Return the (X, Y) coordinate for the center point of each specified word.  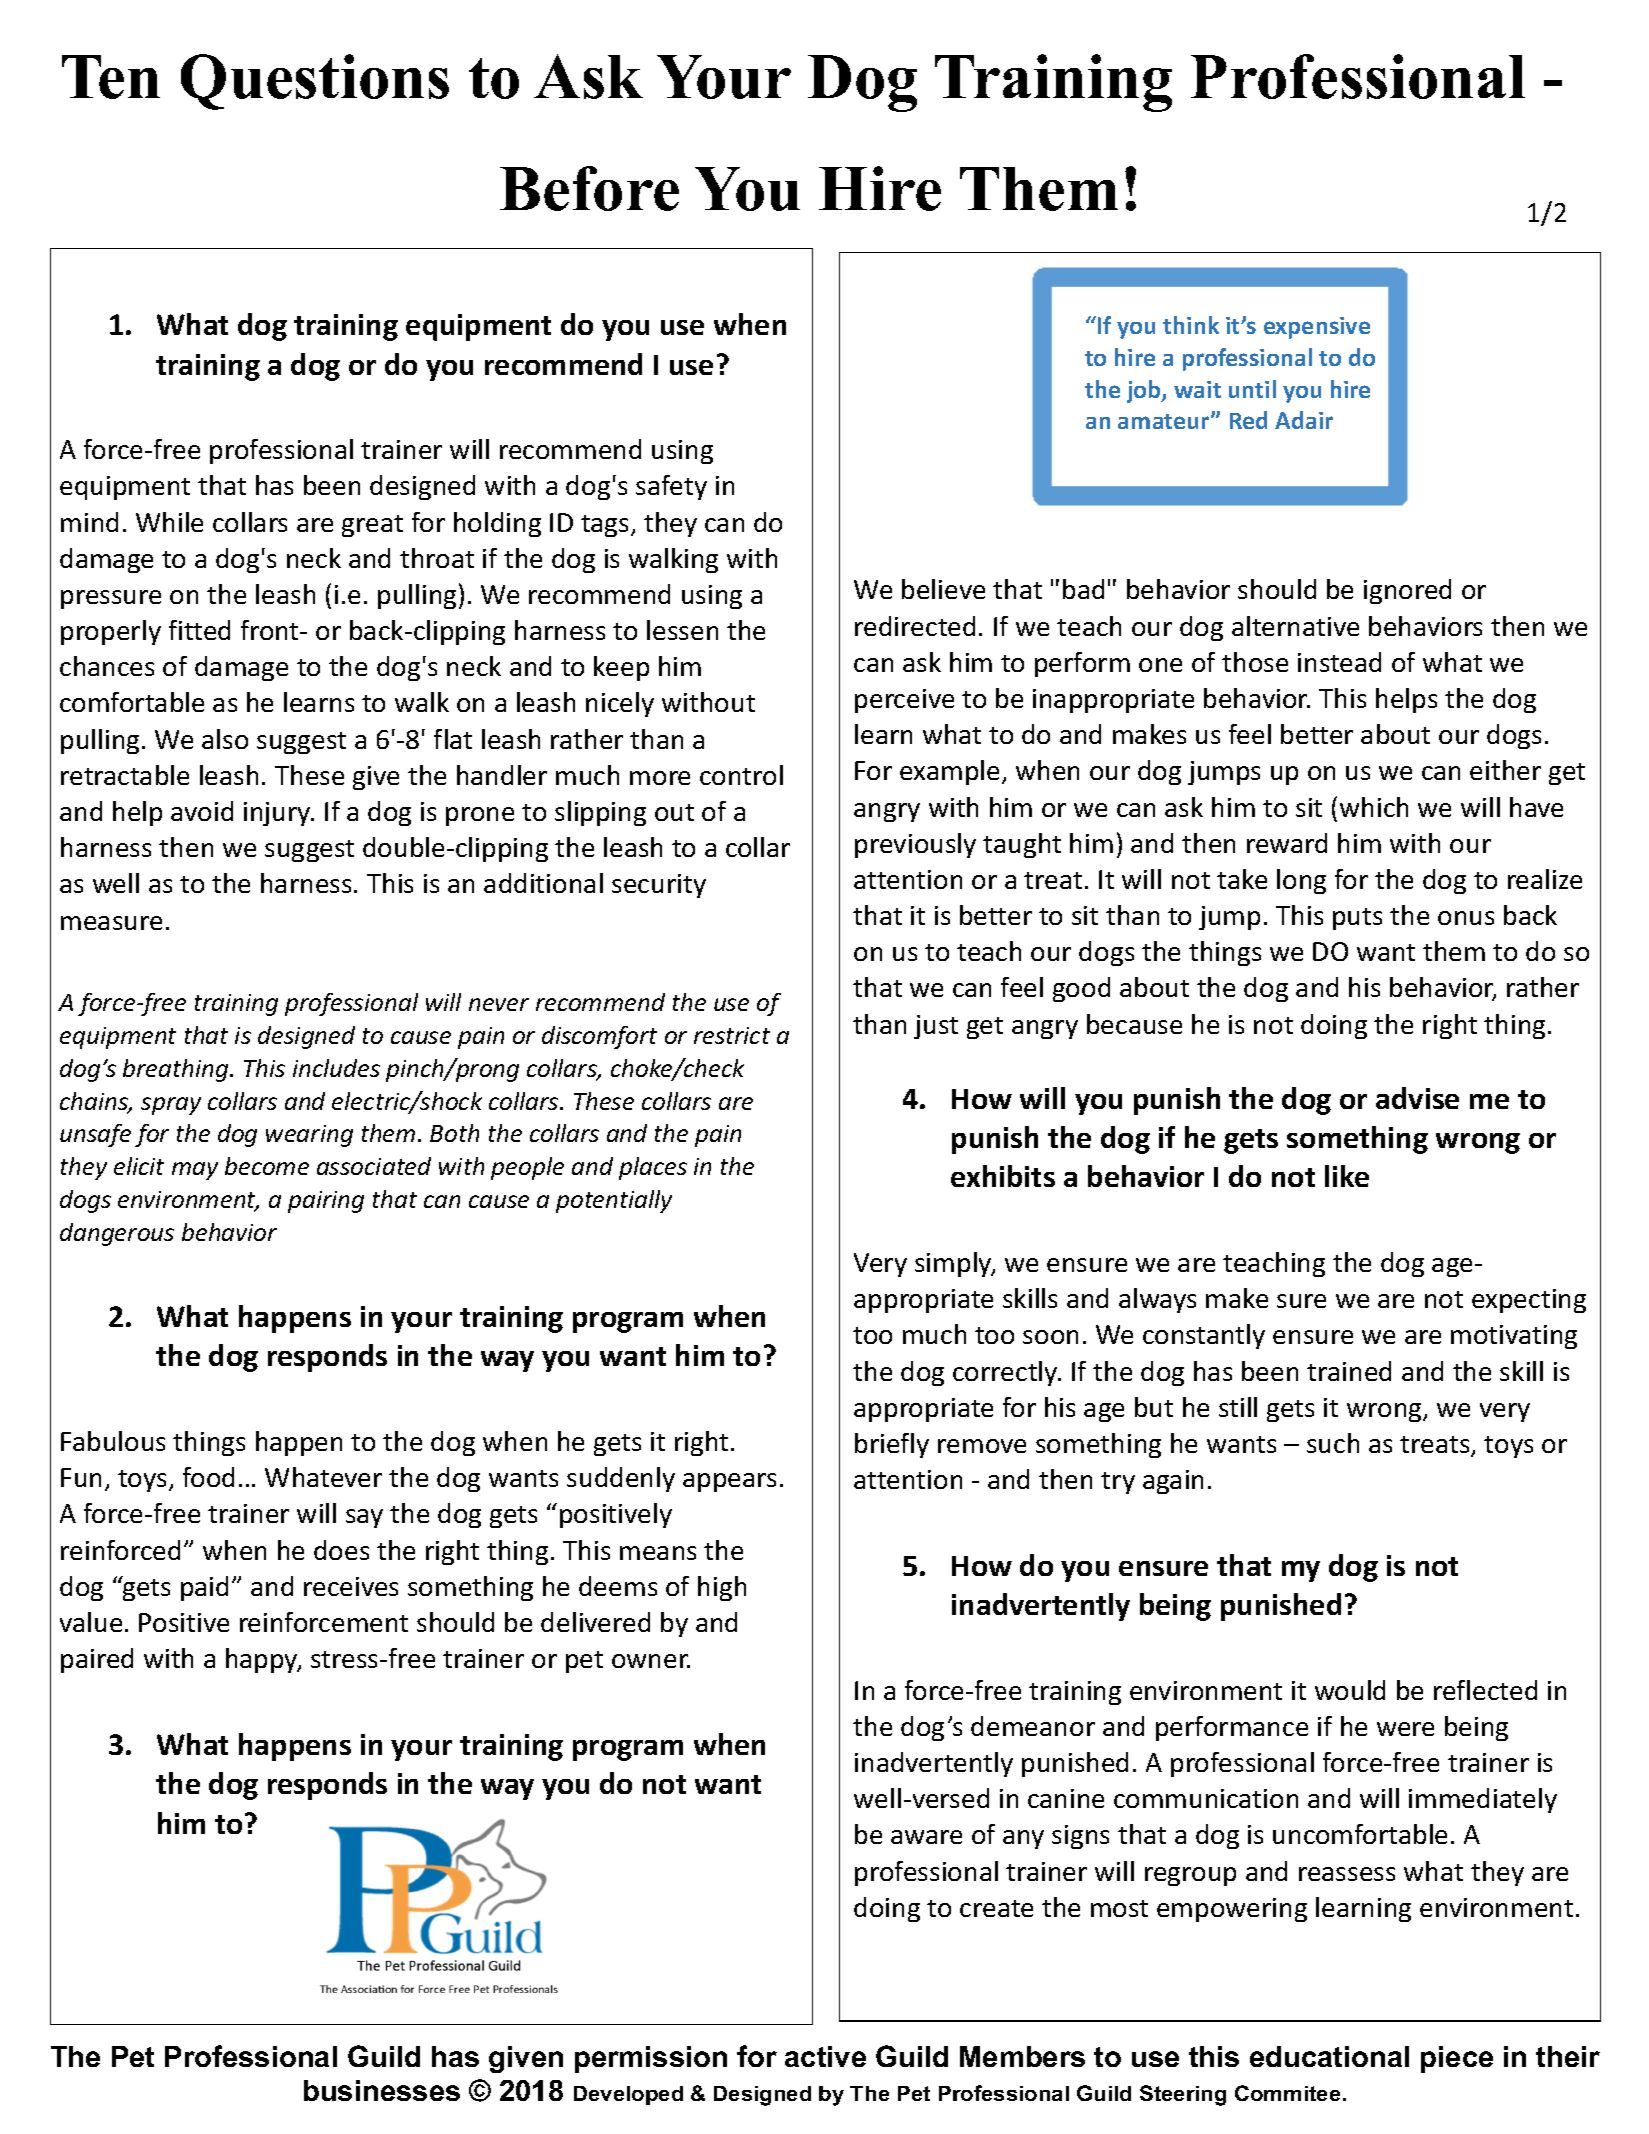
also (225, 739)
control (741, 775)
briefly (892, 1445)
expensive (1317, 328)
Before (589, 188)
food (208, 1477)
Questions (315, 82)
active (825, 2056)
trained (1349, 1371)
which (1374, 807)
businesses (382, 2090)
